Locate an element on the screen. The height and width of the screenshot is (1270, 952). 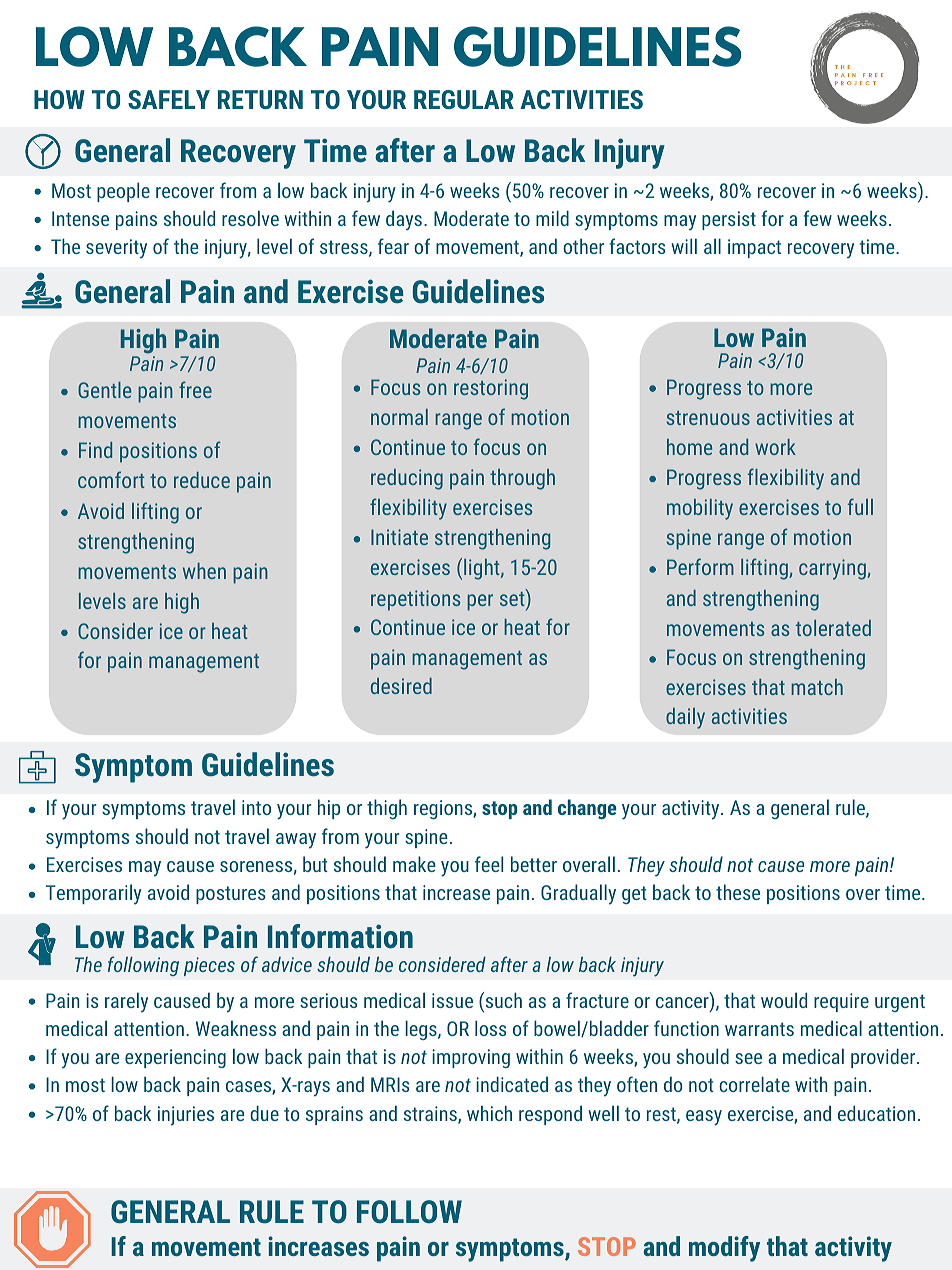
would is located at coordinates (784, 1000).
